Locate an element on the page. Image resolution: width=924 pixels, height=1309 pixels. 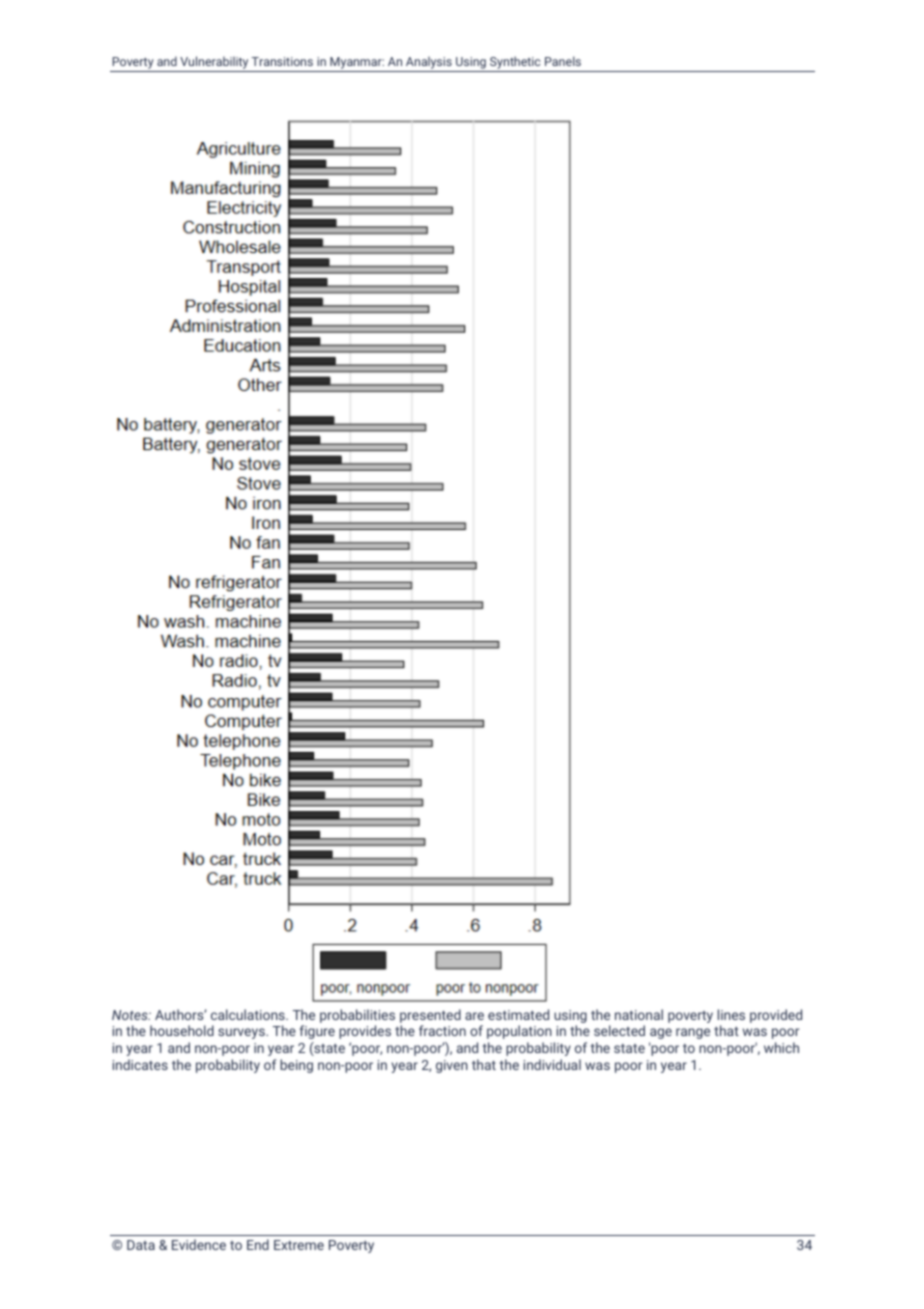
are is located at coordinates (474, 1016).
